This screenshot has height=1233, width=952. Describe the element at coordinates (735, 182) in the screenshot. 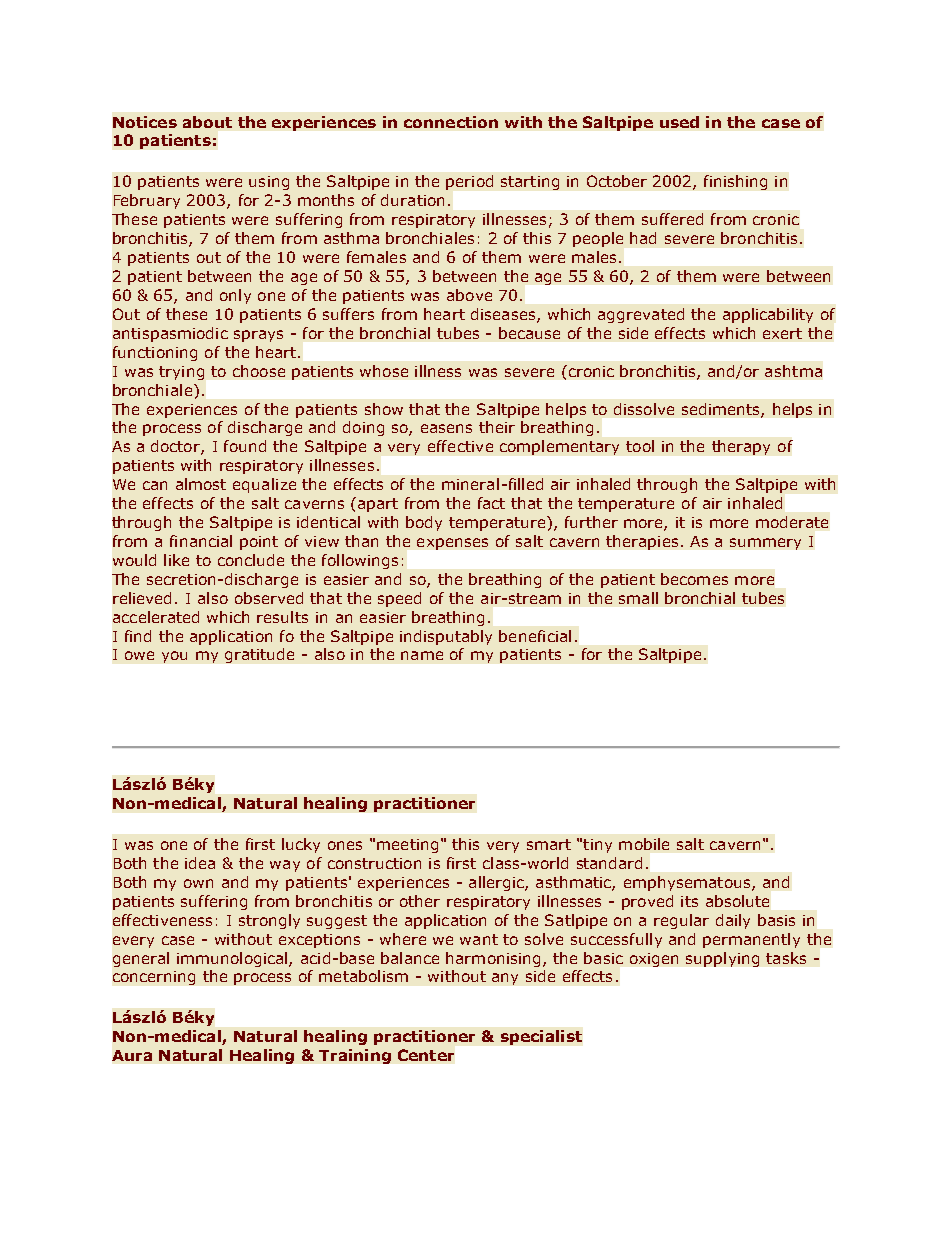

I see `finishing` at that location.
